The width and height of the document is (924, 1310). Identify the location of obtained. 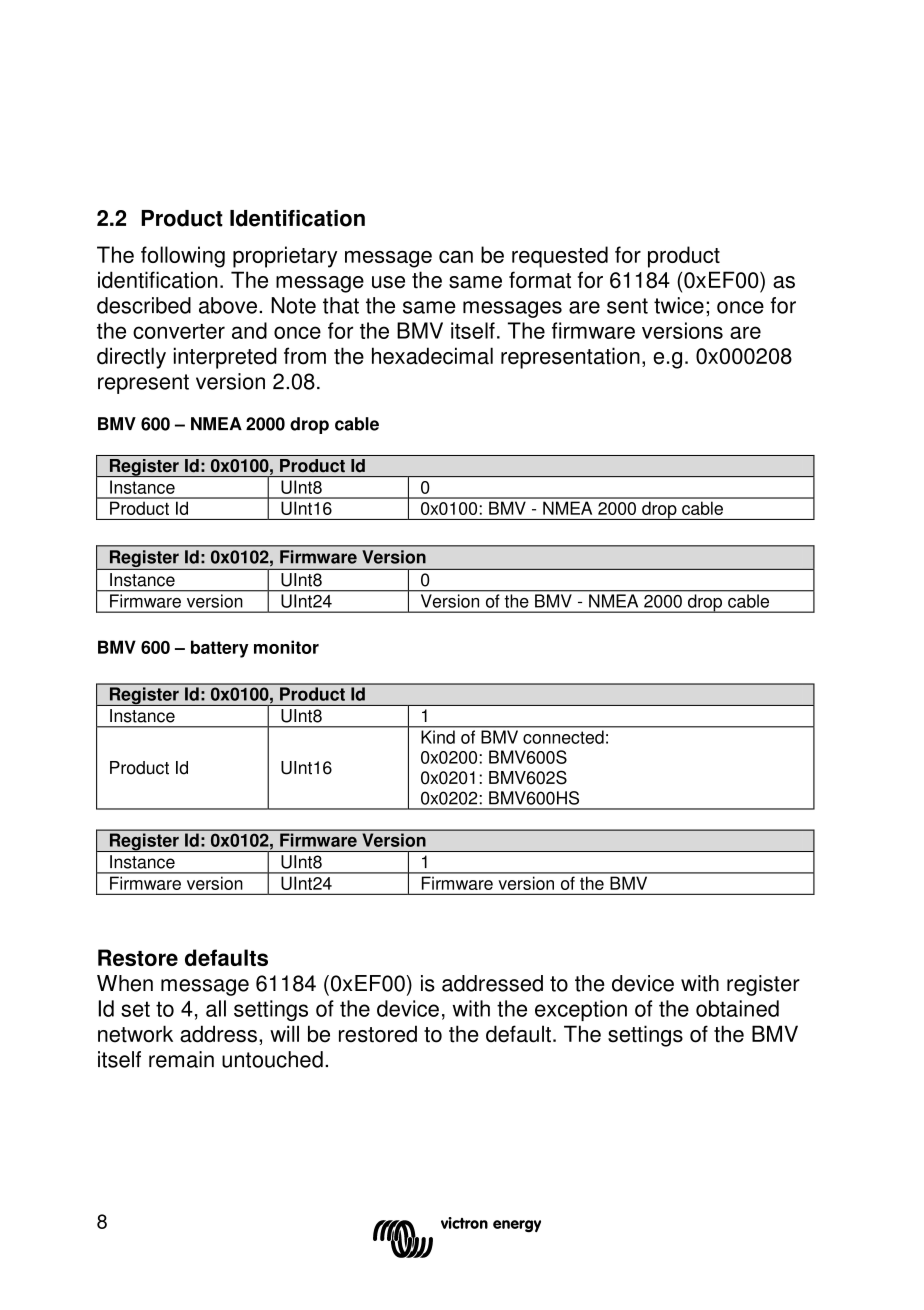
(737, 1008).
